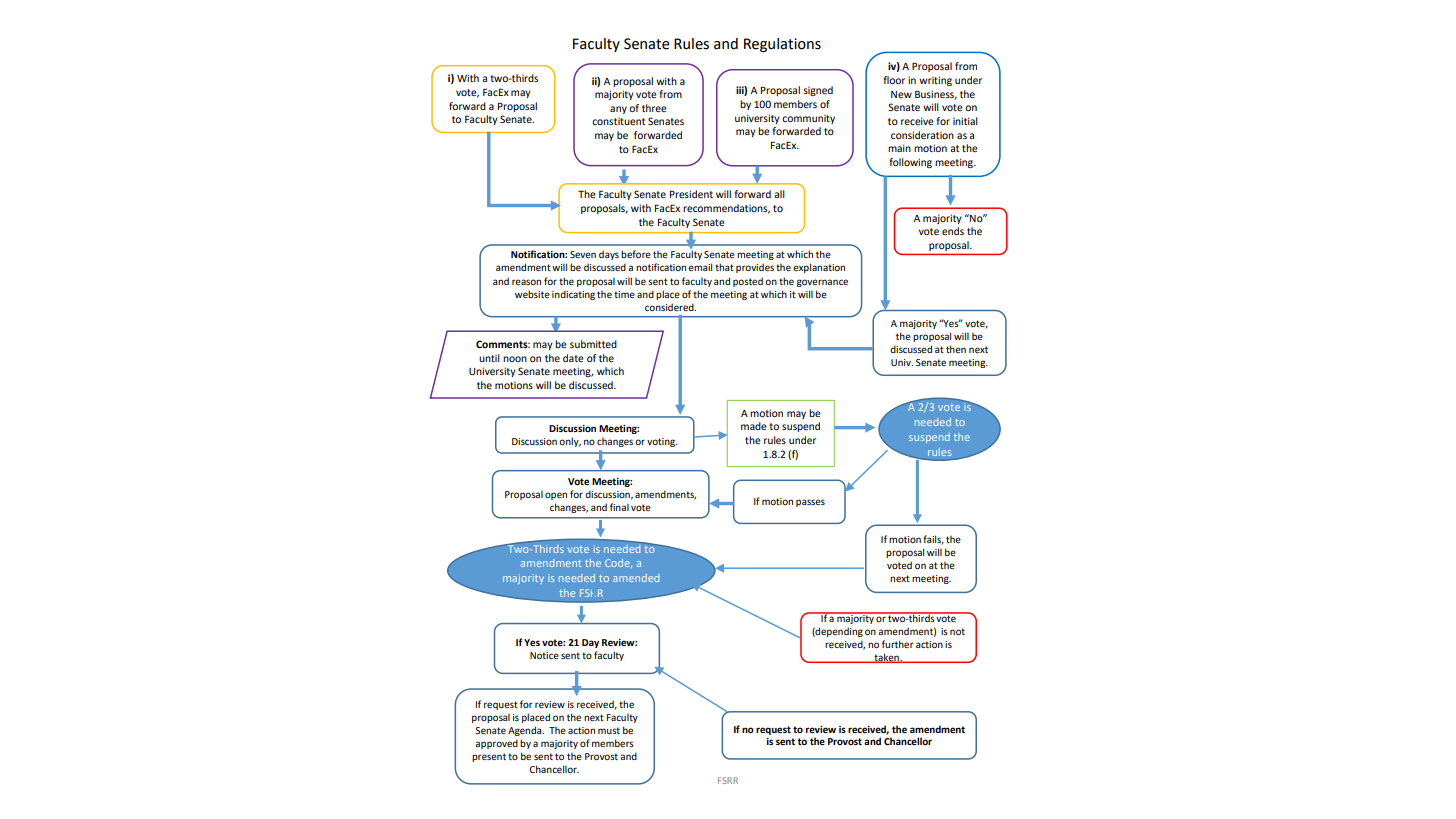 This document has width=1456, height=819. Describe the element at coordinates (956, 349) in the document. I see `then` at that location.
